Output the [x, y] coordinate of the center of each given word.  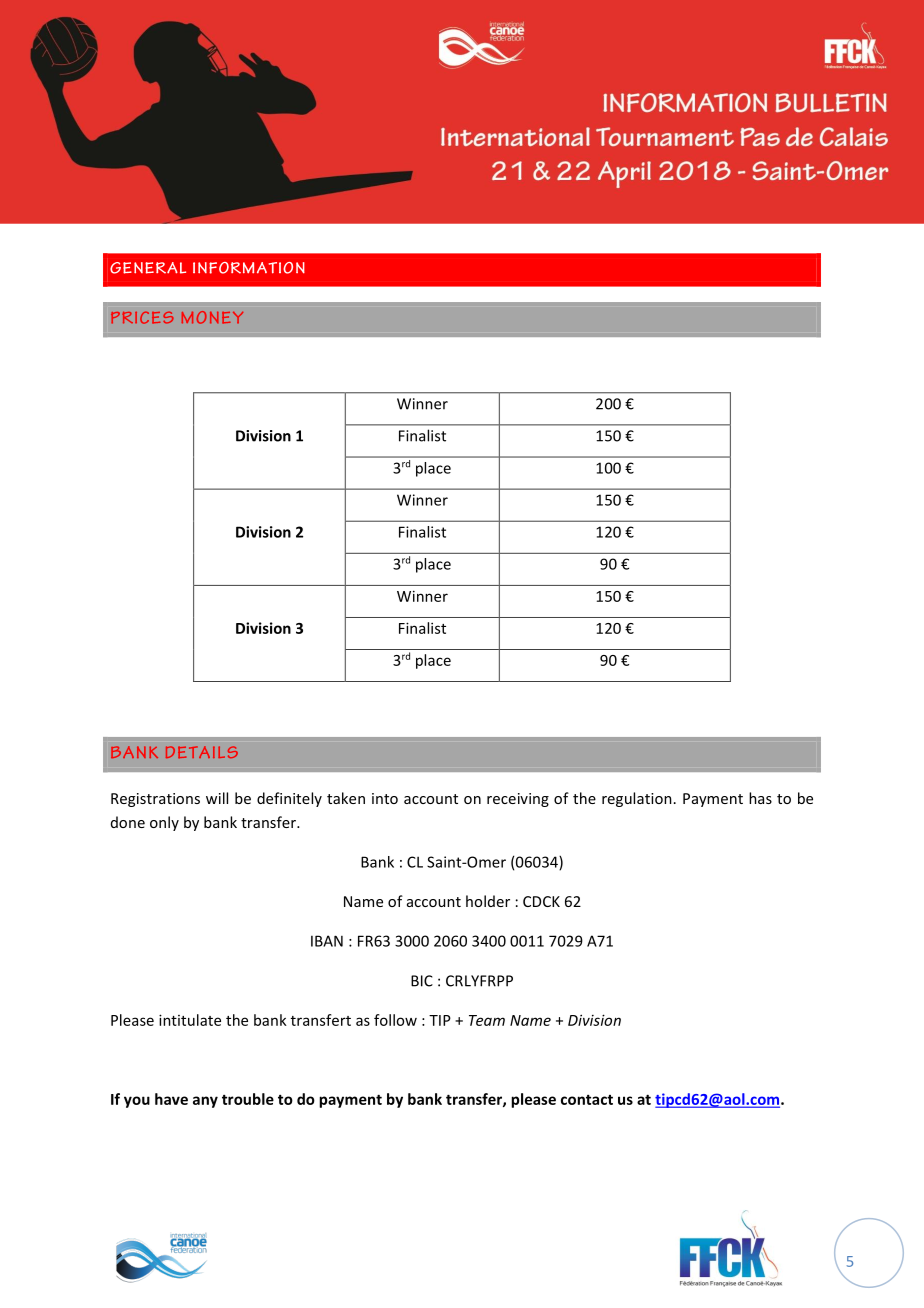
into [385, 798]
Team [487, 1020]
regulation [637, 799]
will [217, 798]
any [205, 1102]
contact [587, 1100]
